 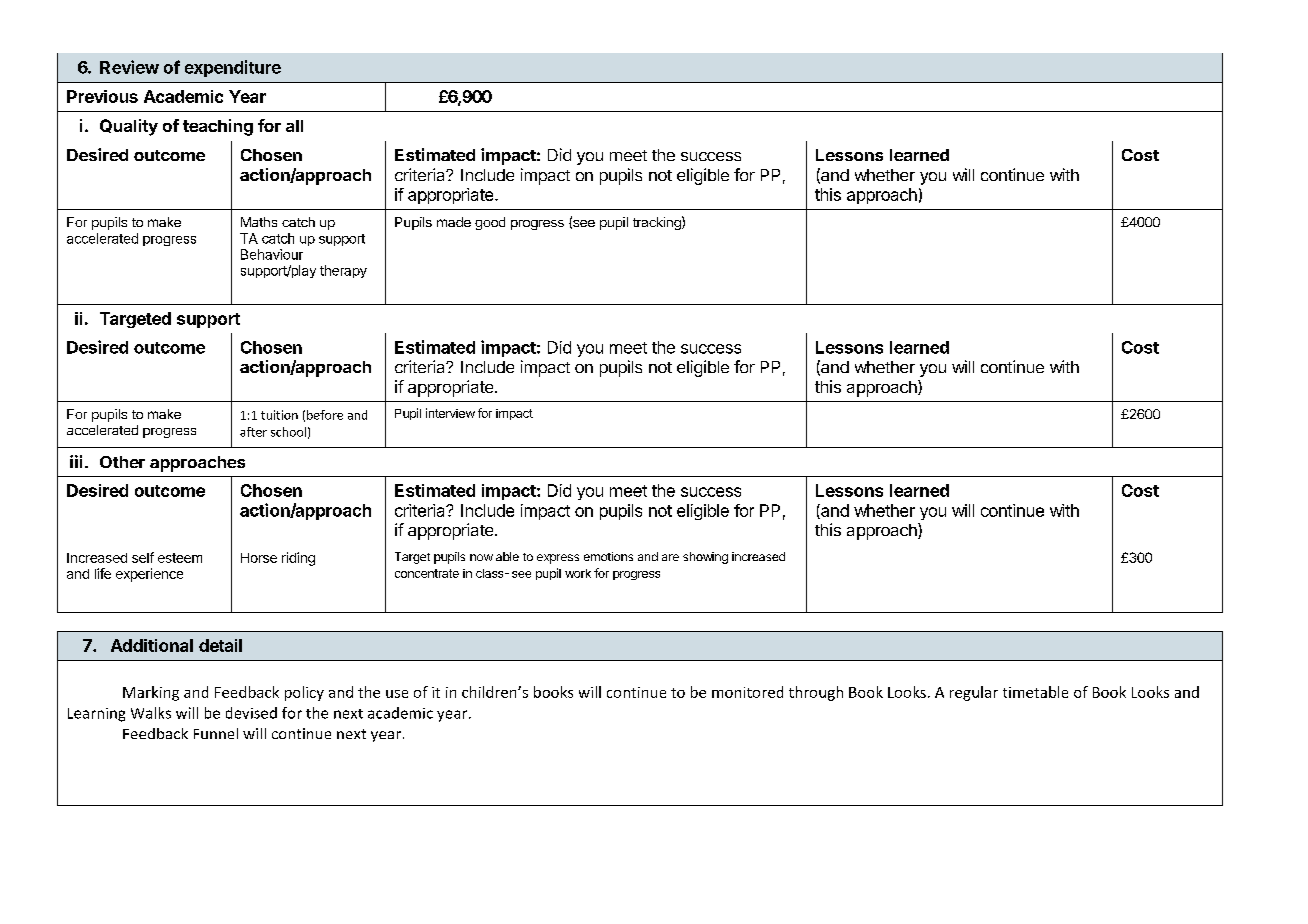 What do you see at coordinates (450, 413) in the image?
I see `interview` at bounding box center [450, 413].
